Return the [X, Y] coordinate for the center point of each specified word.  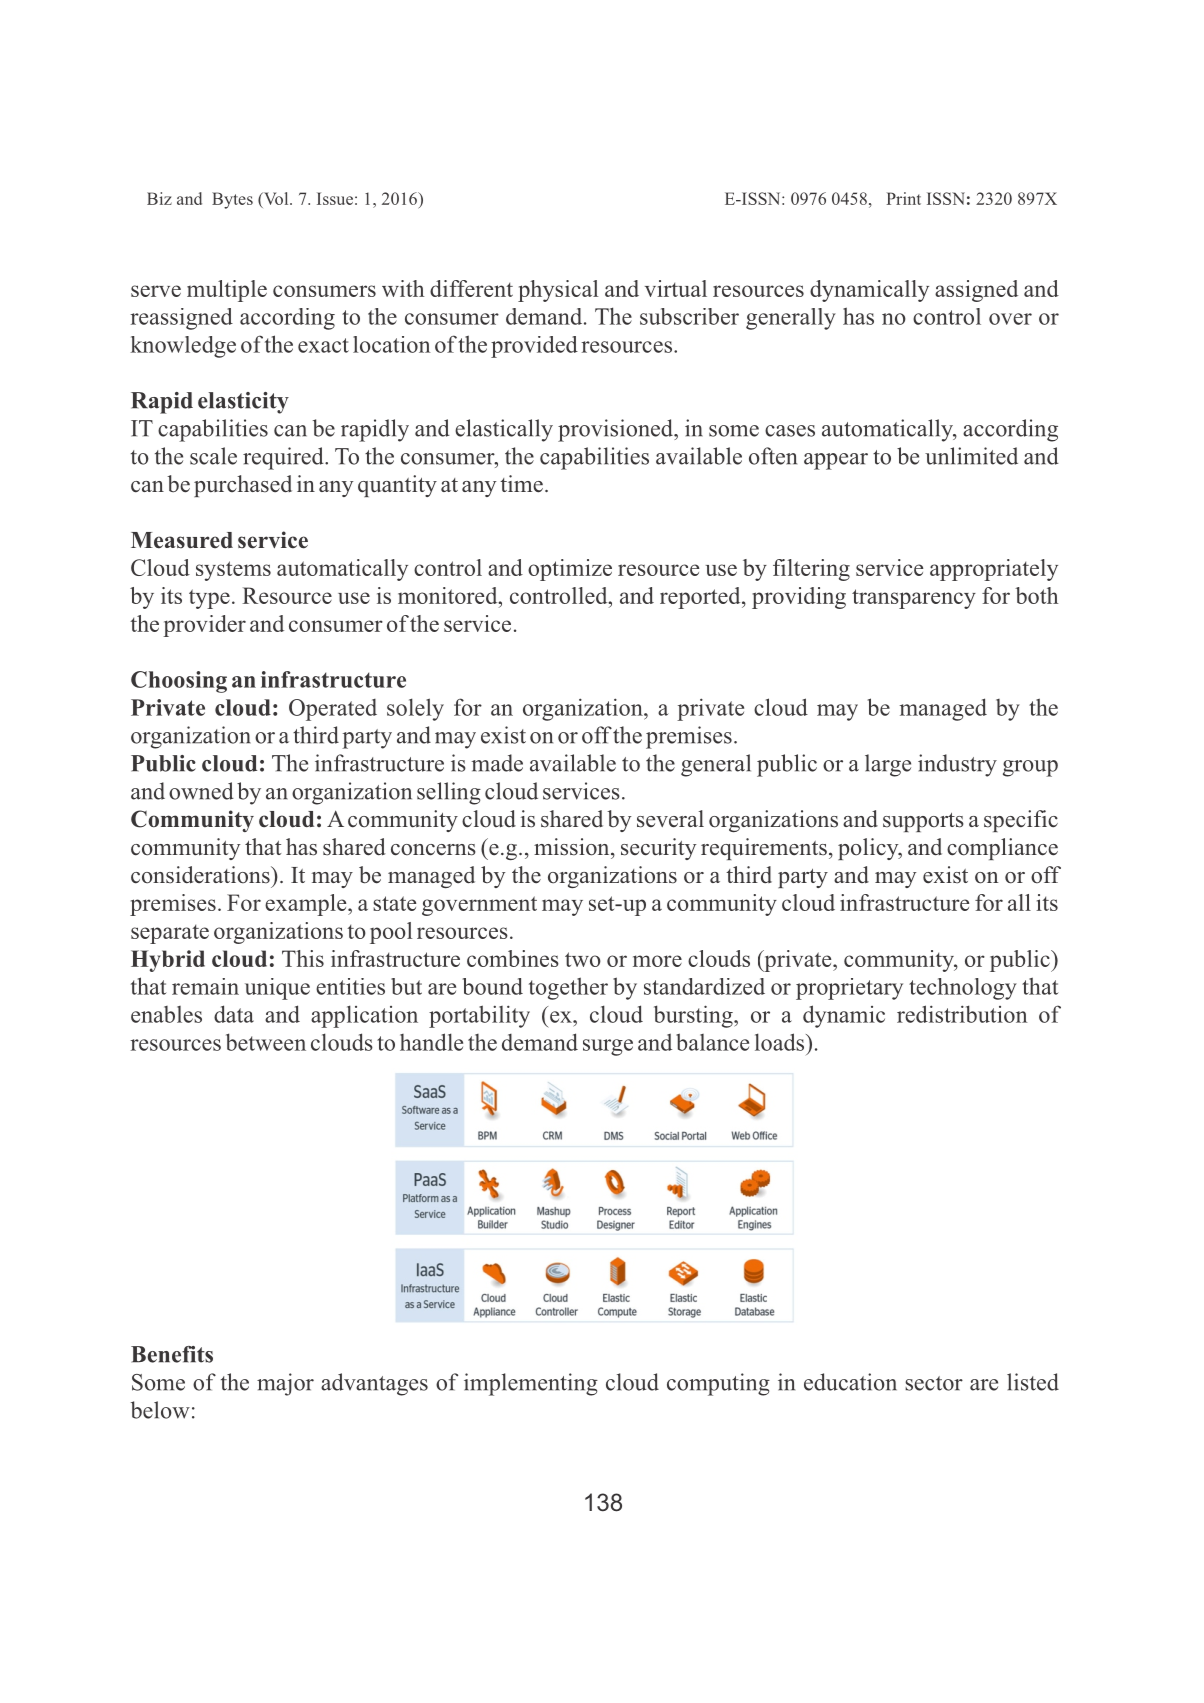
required [284, 458]
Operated [333, 710]
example [307, 905]
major [285, 1384]
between [266, 1042]
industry [957, 765]
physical [558, 291]
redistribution [962, 1014]
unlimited [971, 456]
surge [608, 1047]
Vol [276, 198]
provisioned [616, 430]
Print [903, 198]
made [497, 763]
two [583, 959]
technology [963, 989]
